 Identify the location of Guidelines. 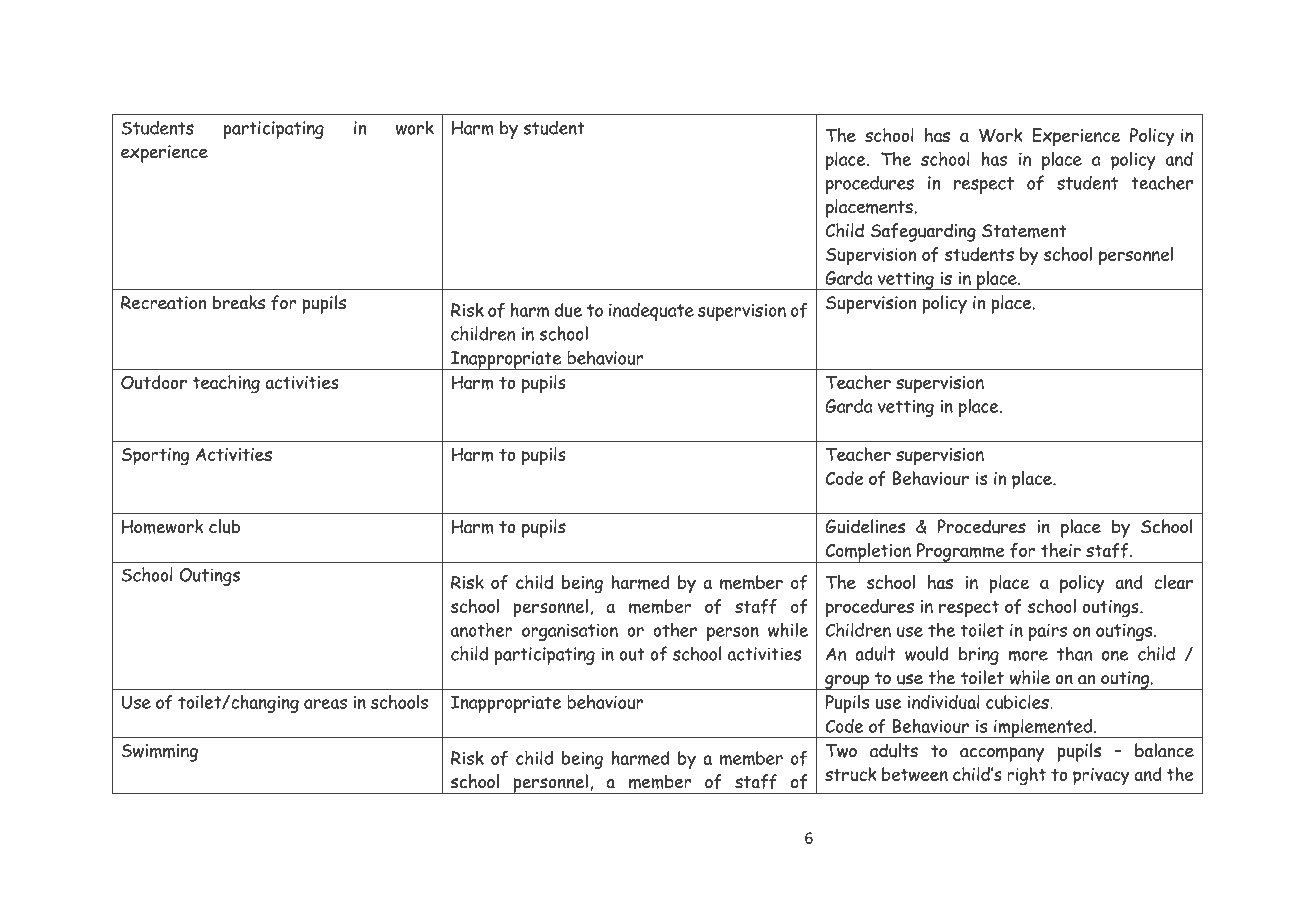
(865, 526).
